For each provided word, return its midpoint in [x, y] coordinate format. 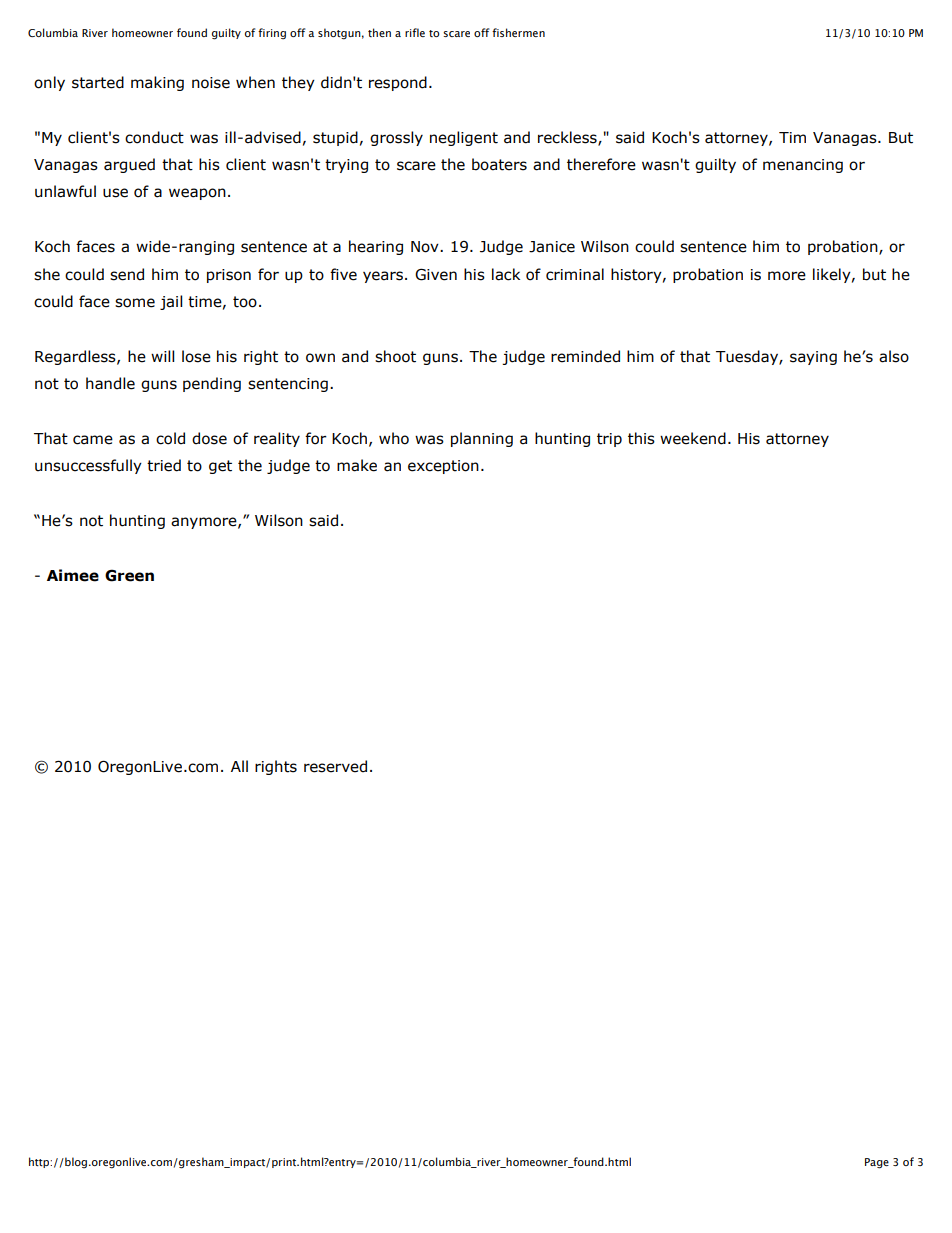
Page [877, 1163]
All [239, 766]
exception [443, 467]
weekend [693, 438]
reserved [335, 766]
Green [129, 575]
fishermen [518, 32]
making [157, 83]
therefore [601, 164]
